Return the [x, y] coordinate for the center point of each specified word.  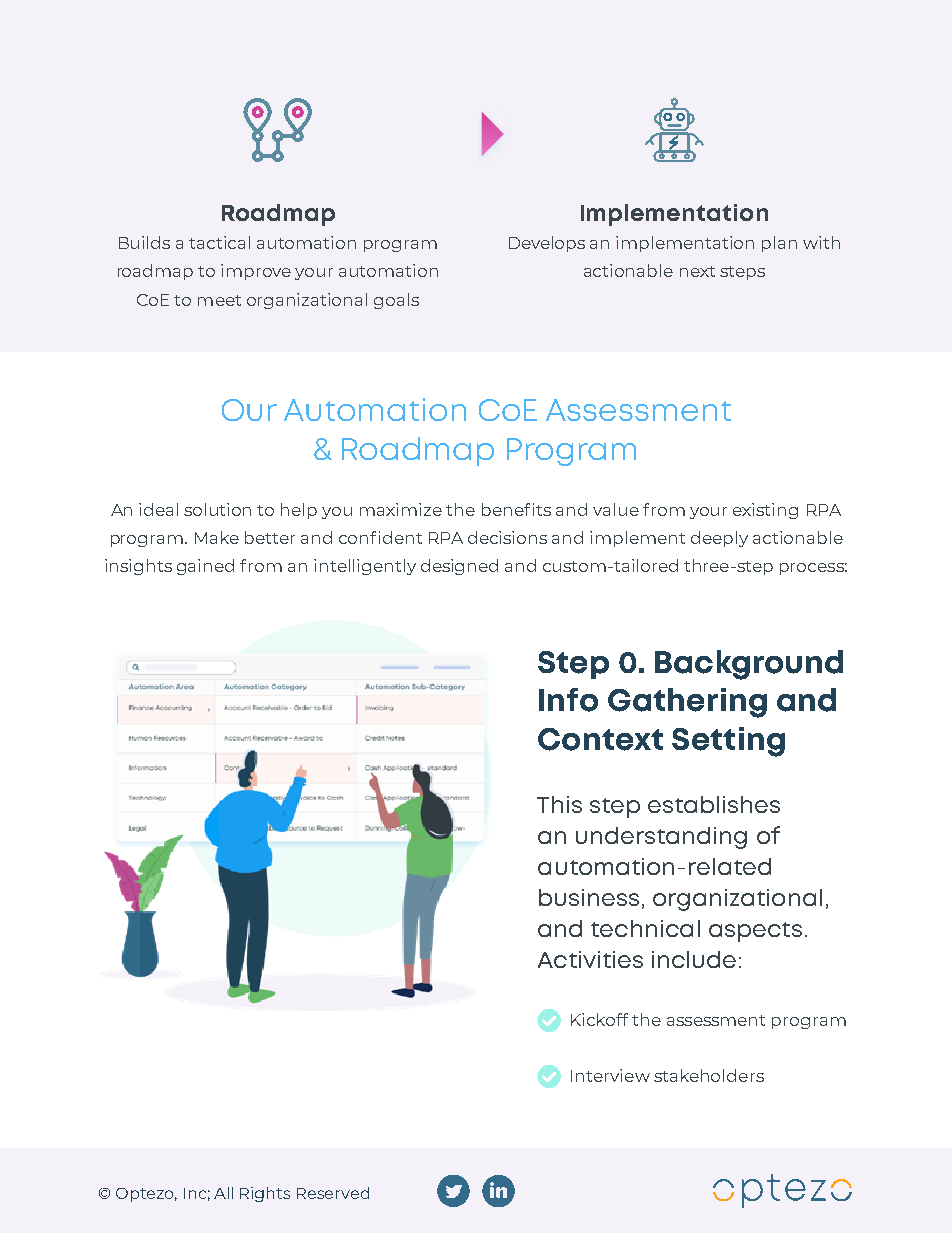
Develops [547, 244]
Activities [590, 959]
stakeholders [709, 1075]
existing [765, 511]
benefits [516, 509]
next [697, 271]
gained [205, 567]
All [223, 1193]
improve [256, 272]
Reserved [333, 1193]
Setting [728, 742]
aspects [755, 932]
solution [217, 509]
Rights [265, 1194]
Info [568, 700]
